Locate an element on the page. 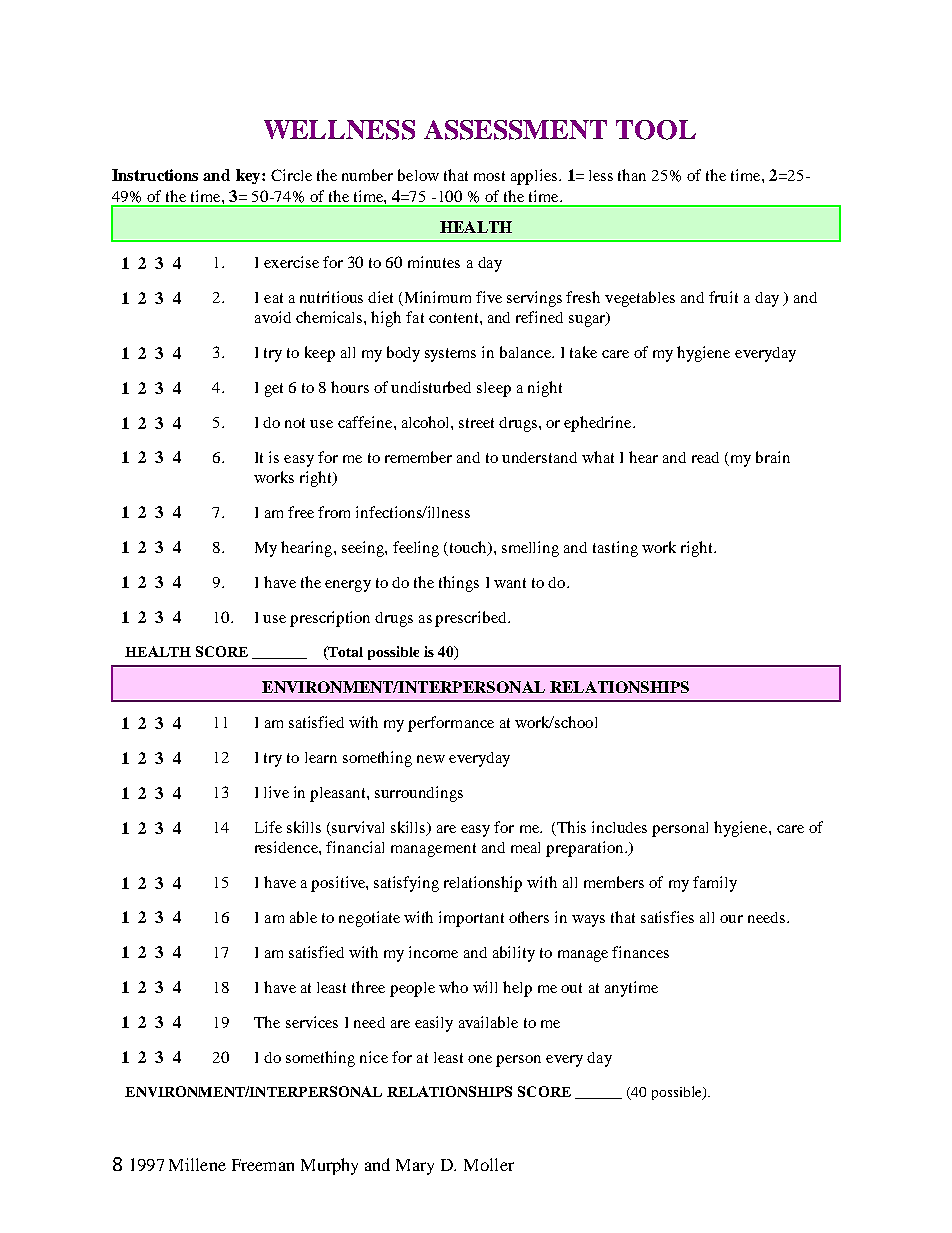  key is located at coordinates (249, 176).
